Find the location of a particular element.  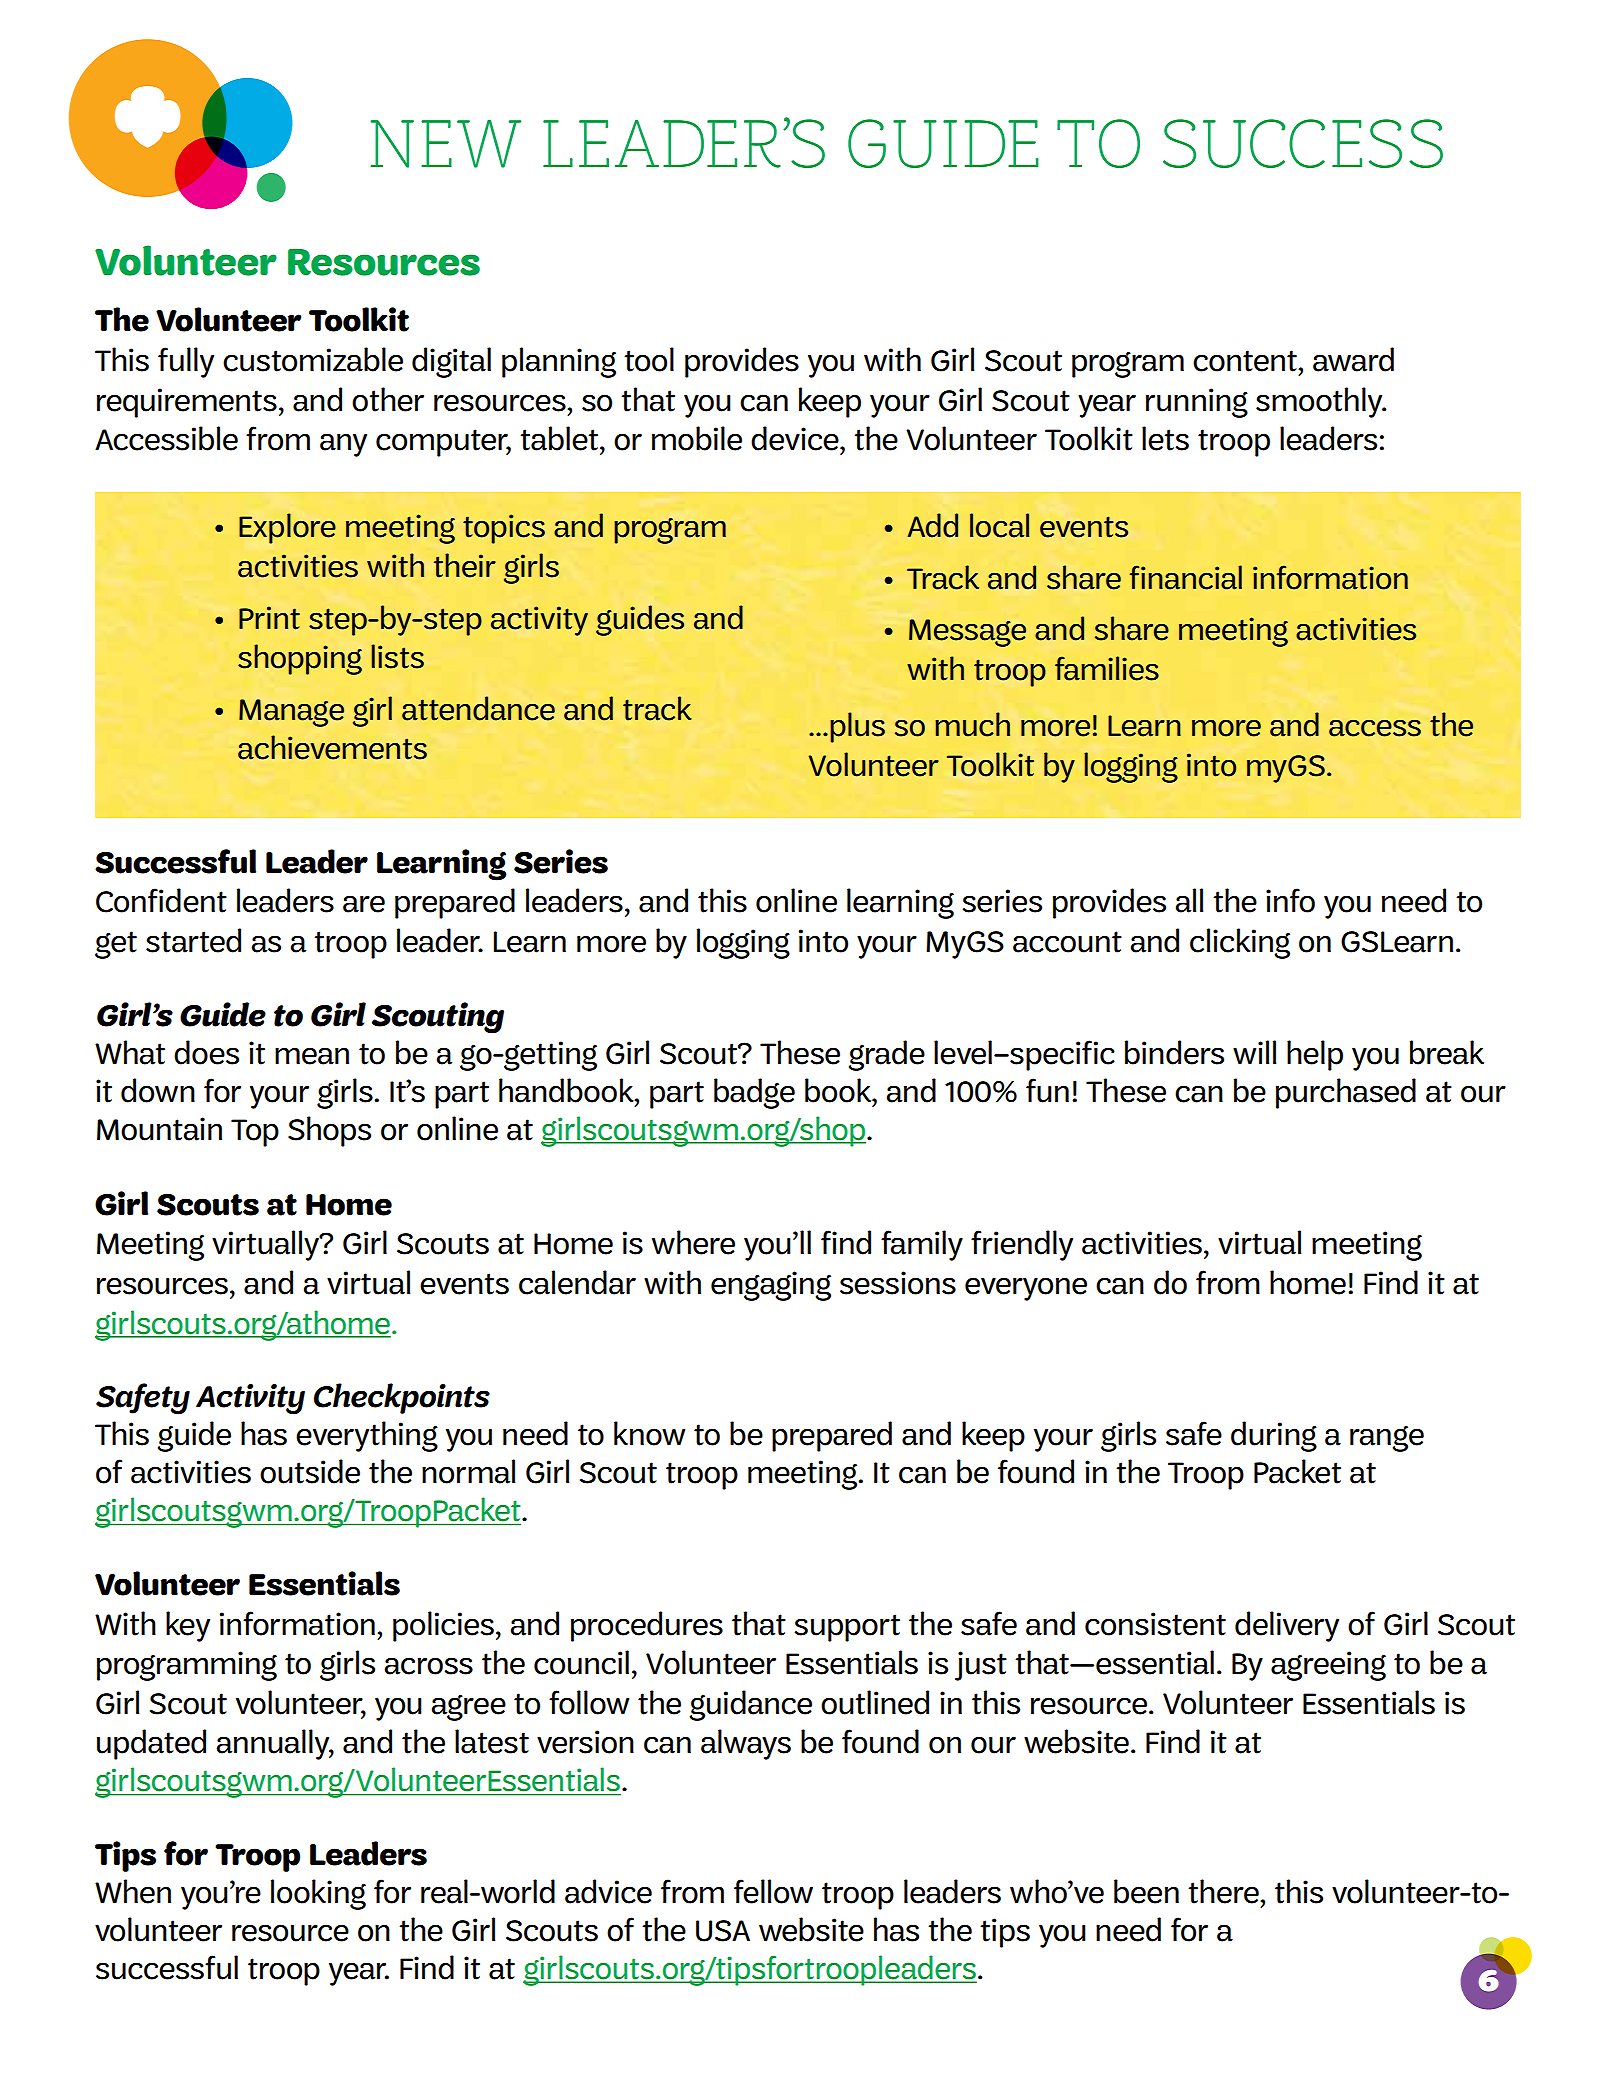

fellow is located at coordinates (773, 1891).
